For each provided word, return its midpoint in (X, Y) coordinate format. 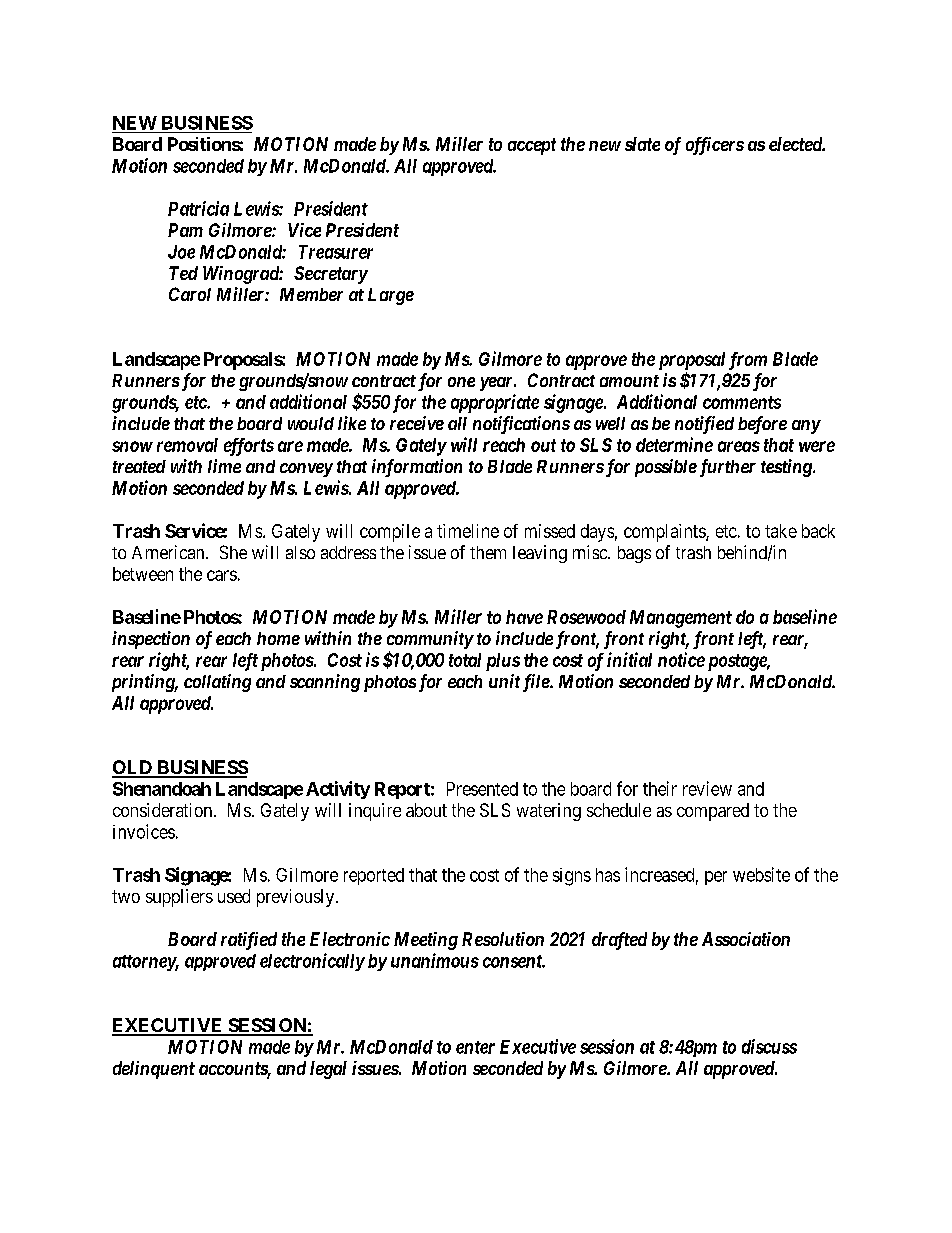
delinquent (154, 1070)
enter (475, 1047)
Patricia (198, 208)
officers (715, 146)
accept (532, 146)
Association (746, 939)
